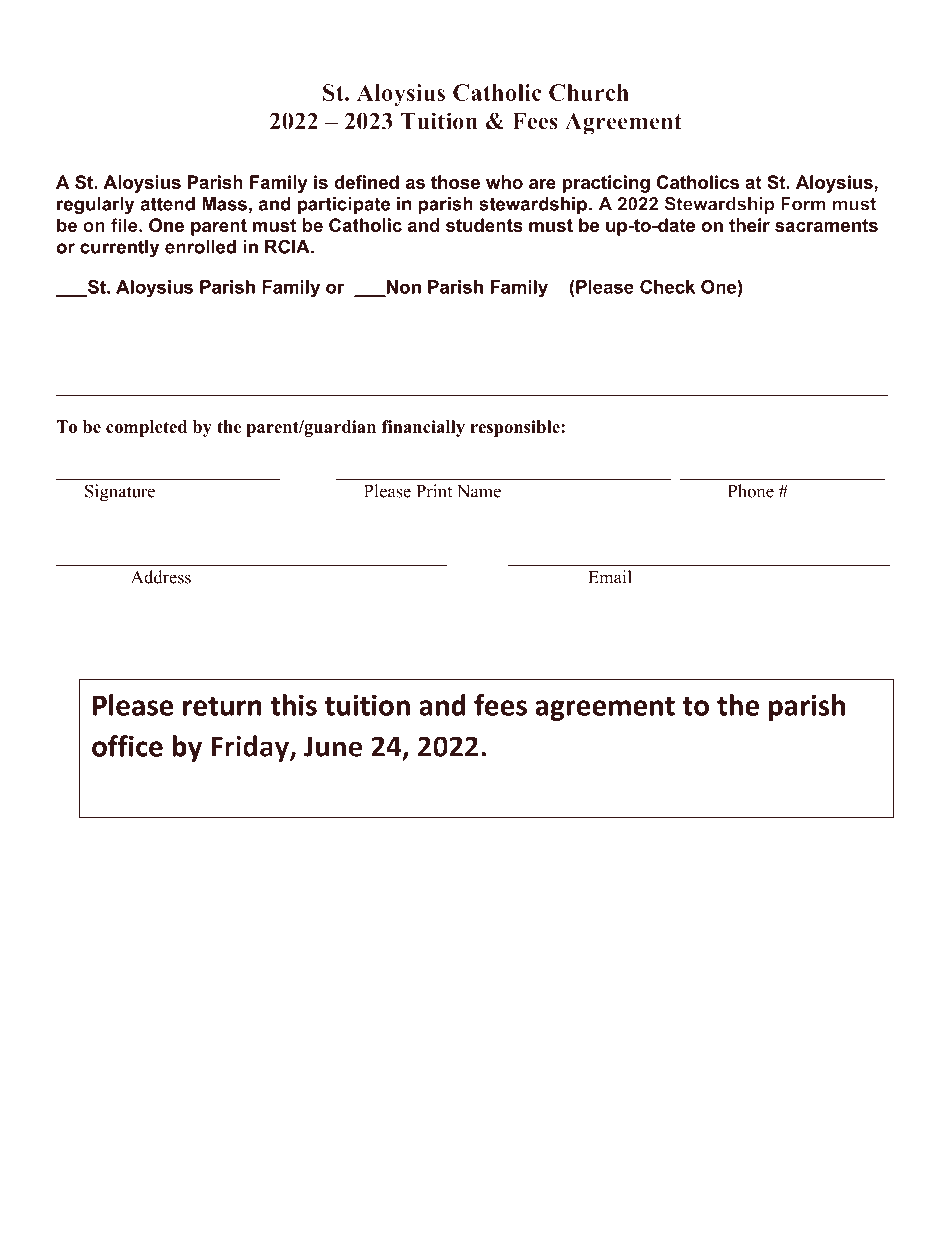 This screenshot has height=1233, width=952. I want to click on Email, so click(610, 577).
